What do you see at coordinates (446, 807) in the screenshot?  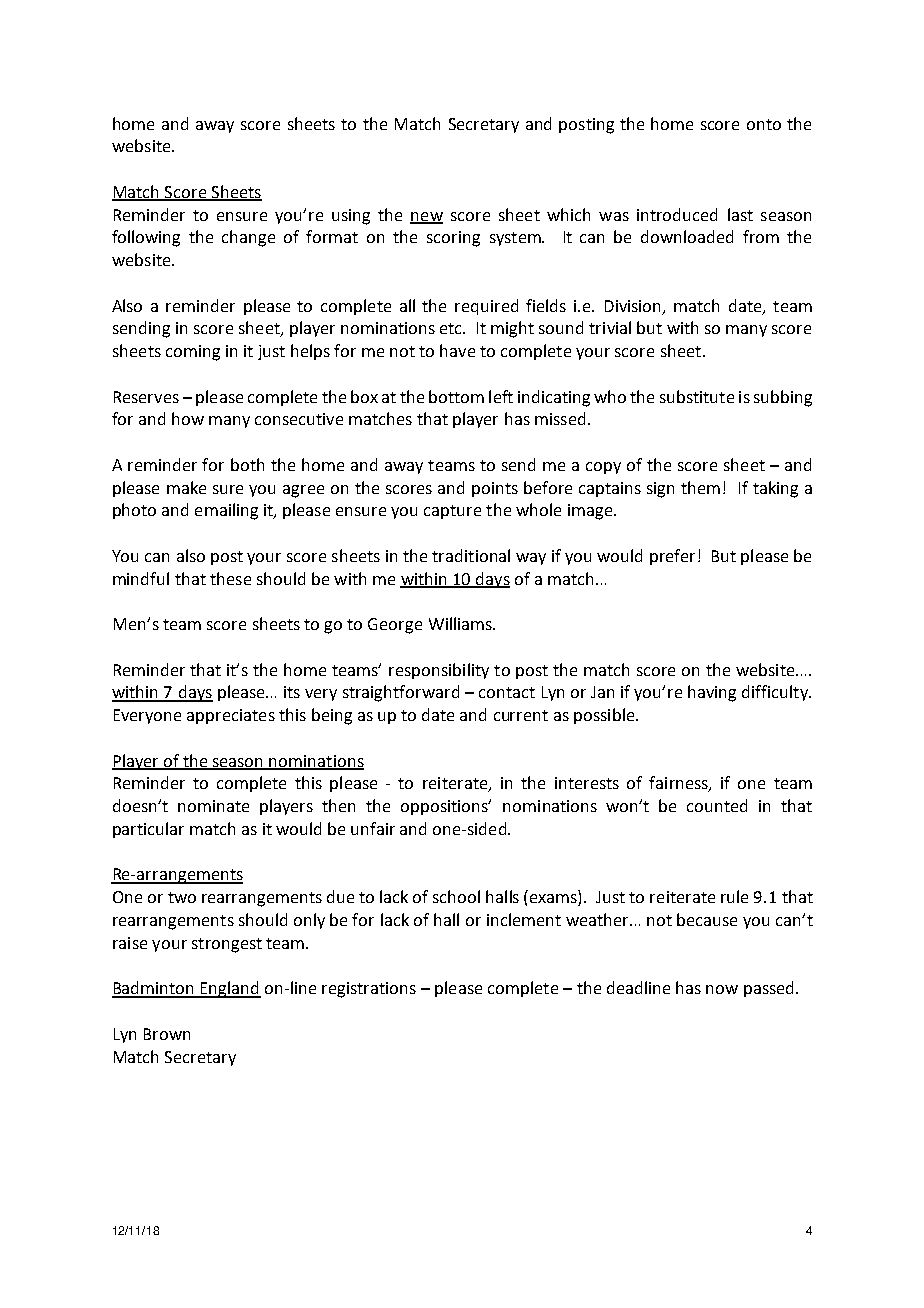 I see `oppositions` at bounding box center [446, 807].
